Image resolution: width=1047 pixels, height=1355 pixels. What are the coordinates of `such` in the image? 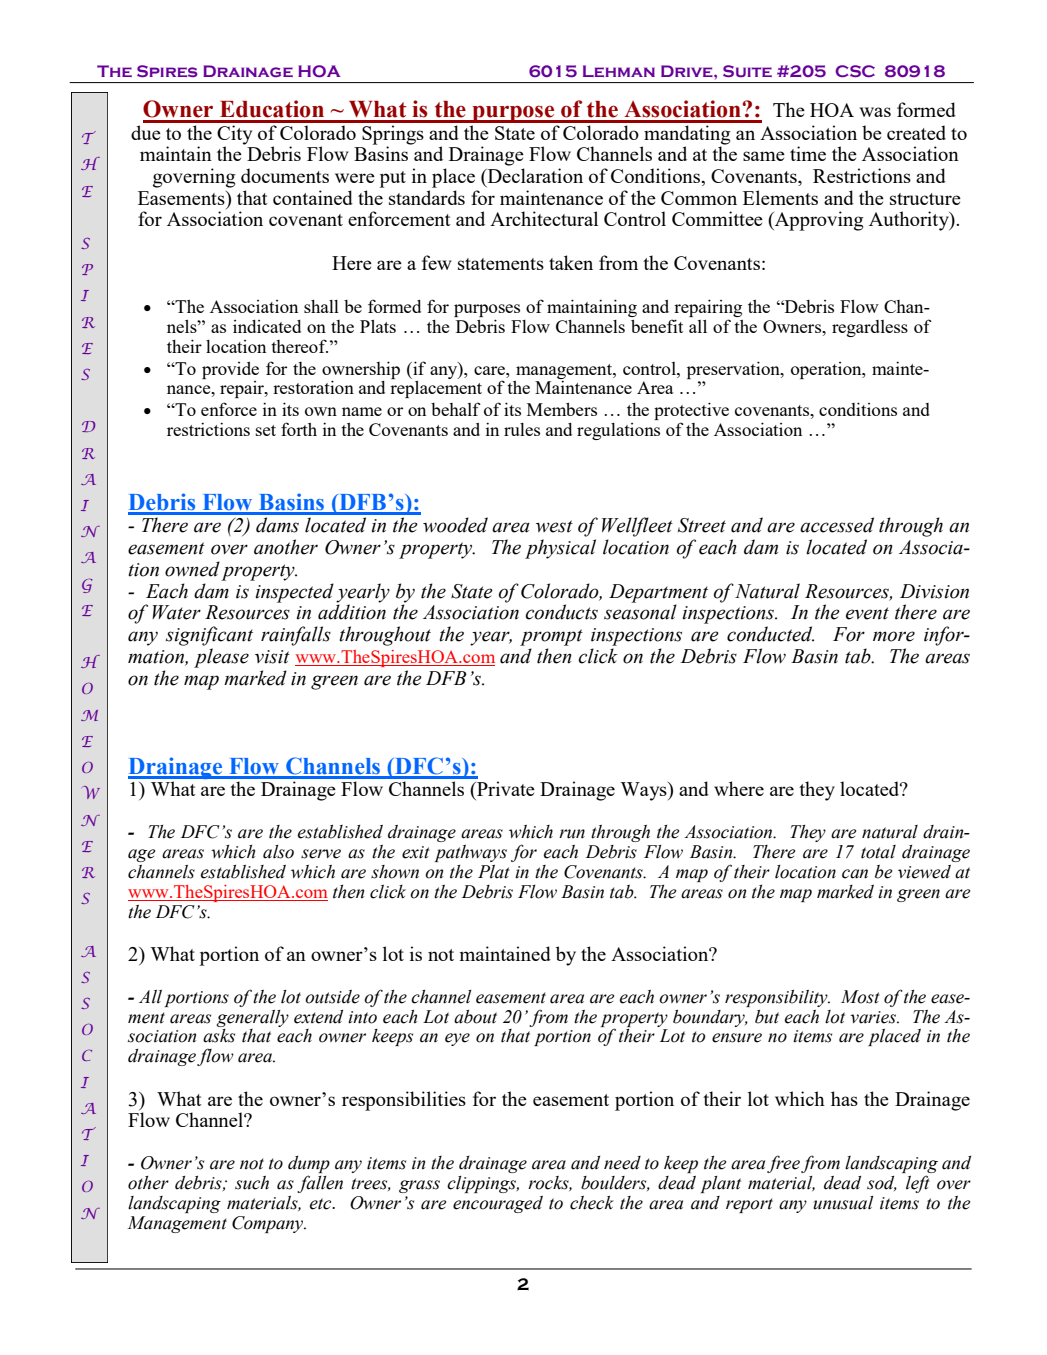 It's located at (252, 1183).
